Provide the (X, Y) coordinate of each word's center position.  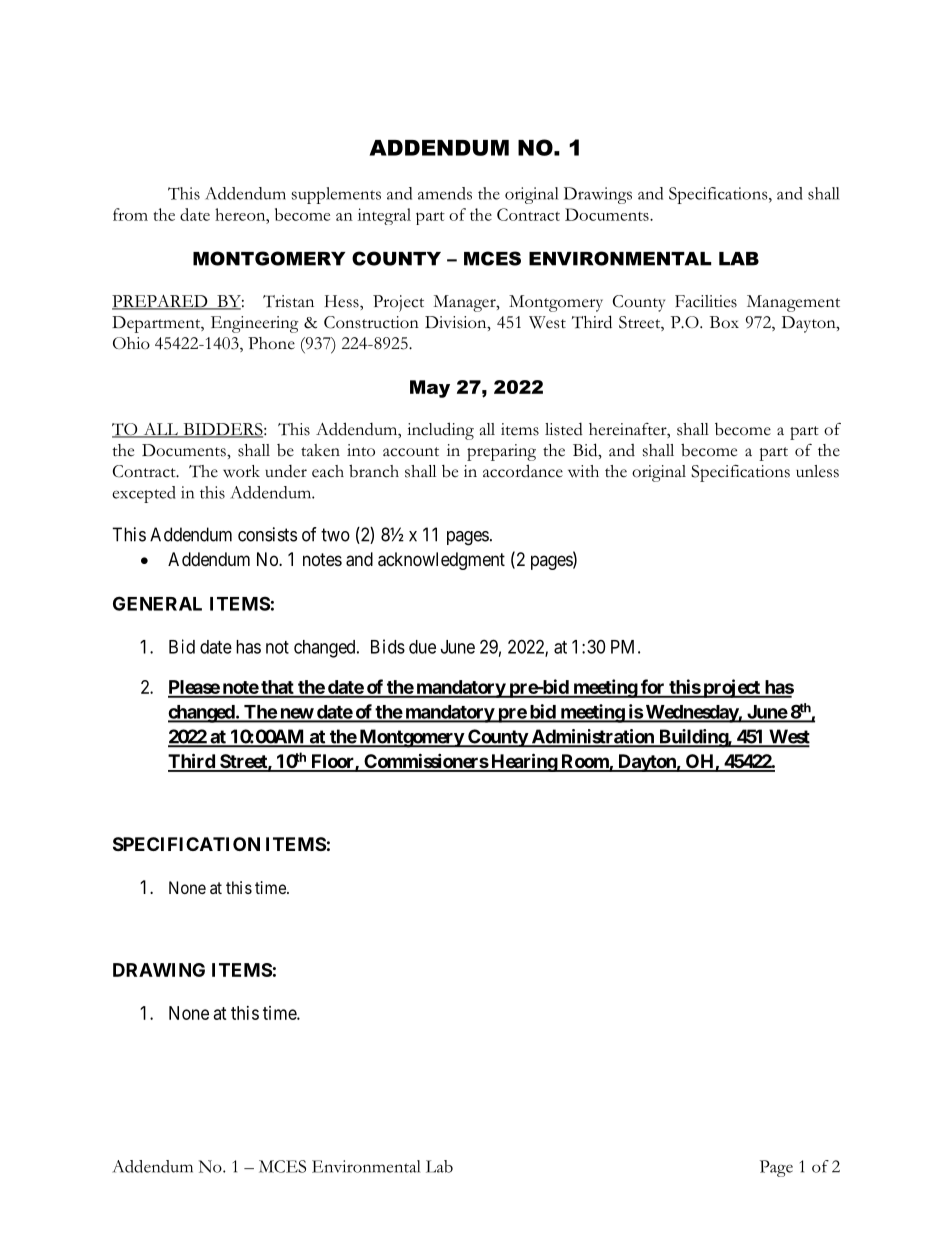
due (422, 647)
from (130, 214)
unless (817, 471)
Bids (388, 646)
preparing (501, 452)
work (241, 471)
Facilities (706, 301)
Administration (592, 737)
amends (445, 193)
